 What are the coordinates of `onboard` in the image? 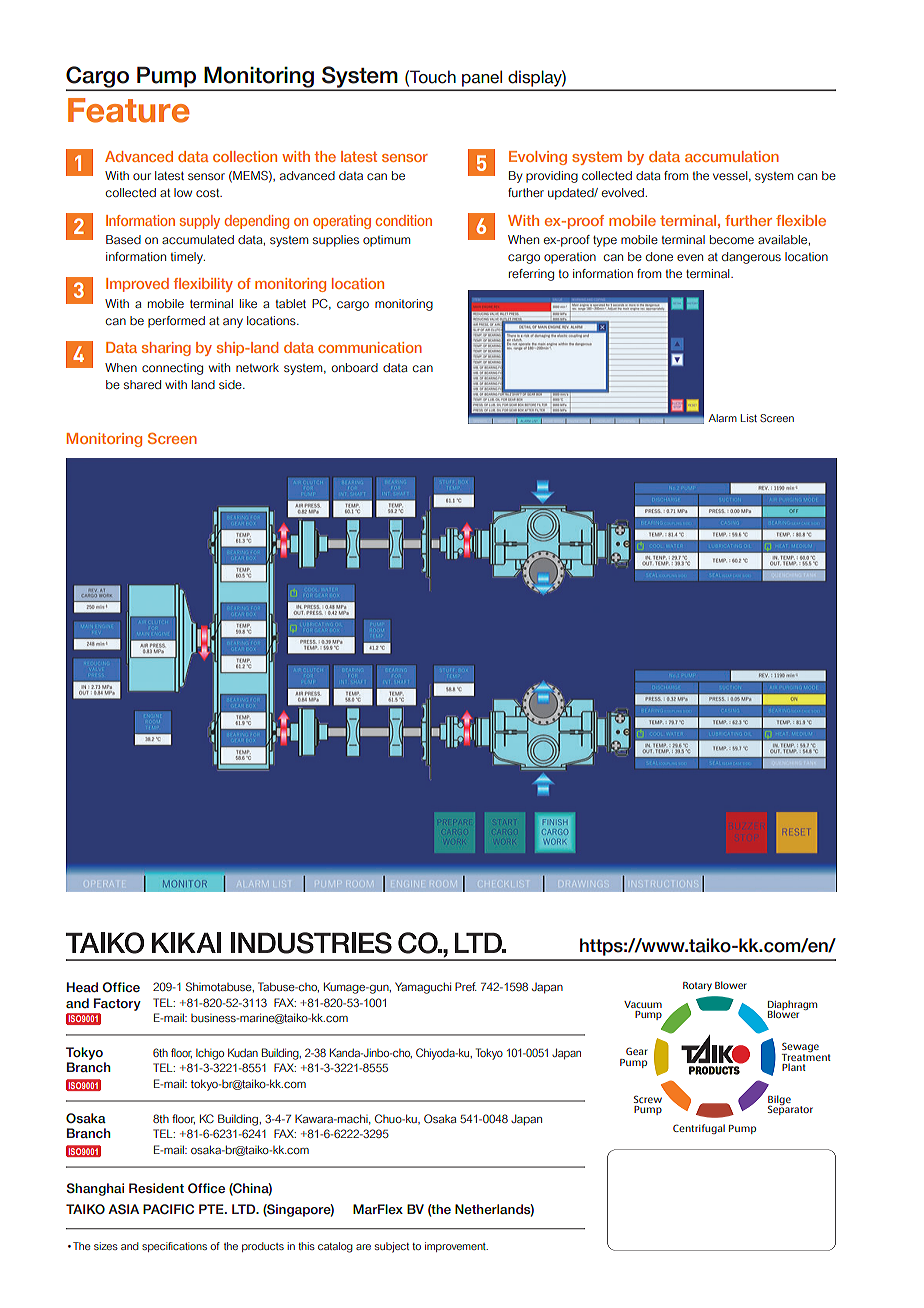 It's located at (355, 367).
